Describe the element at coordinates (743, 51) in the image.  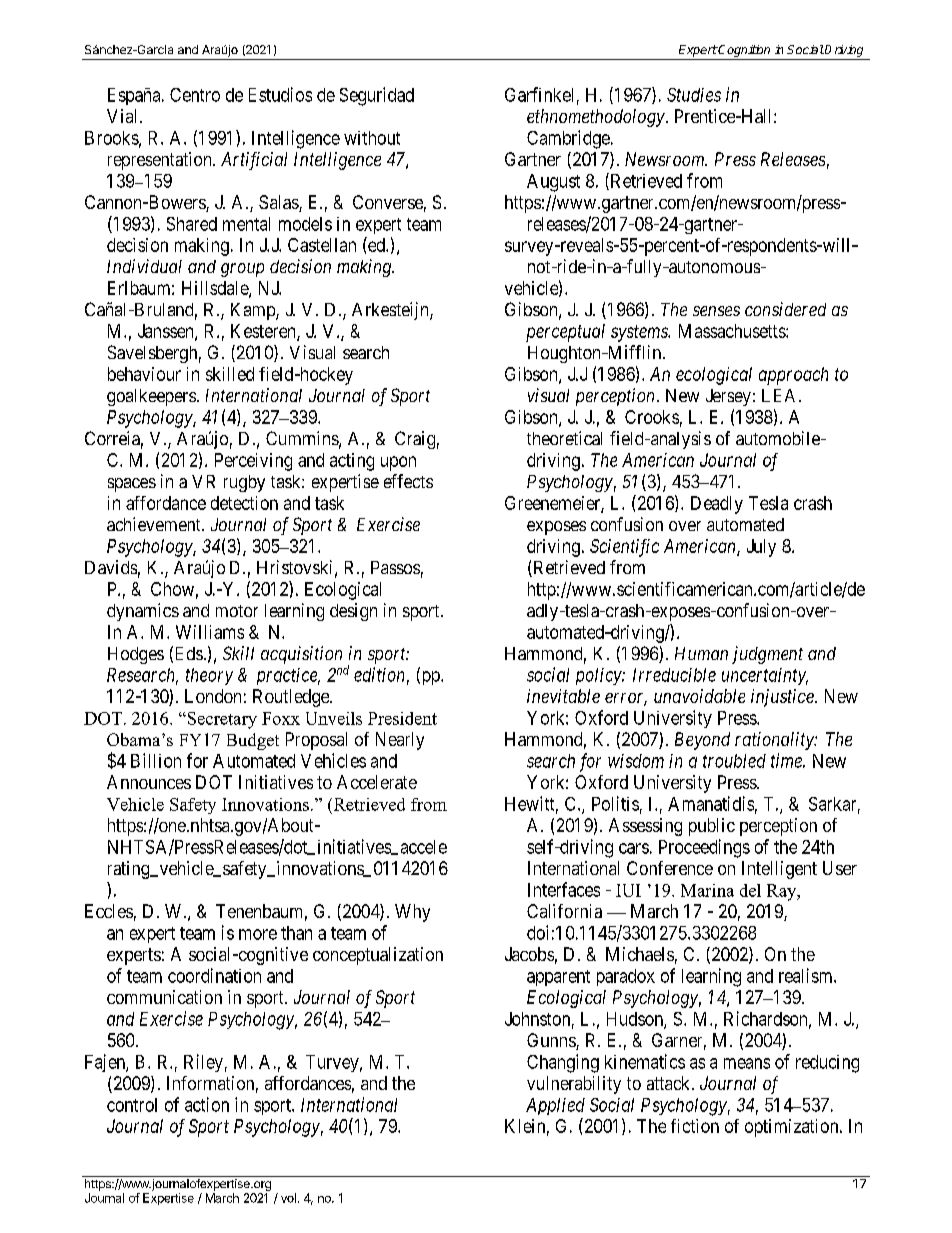
I see `Cognition` at that location.
